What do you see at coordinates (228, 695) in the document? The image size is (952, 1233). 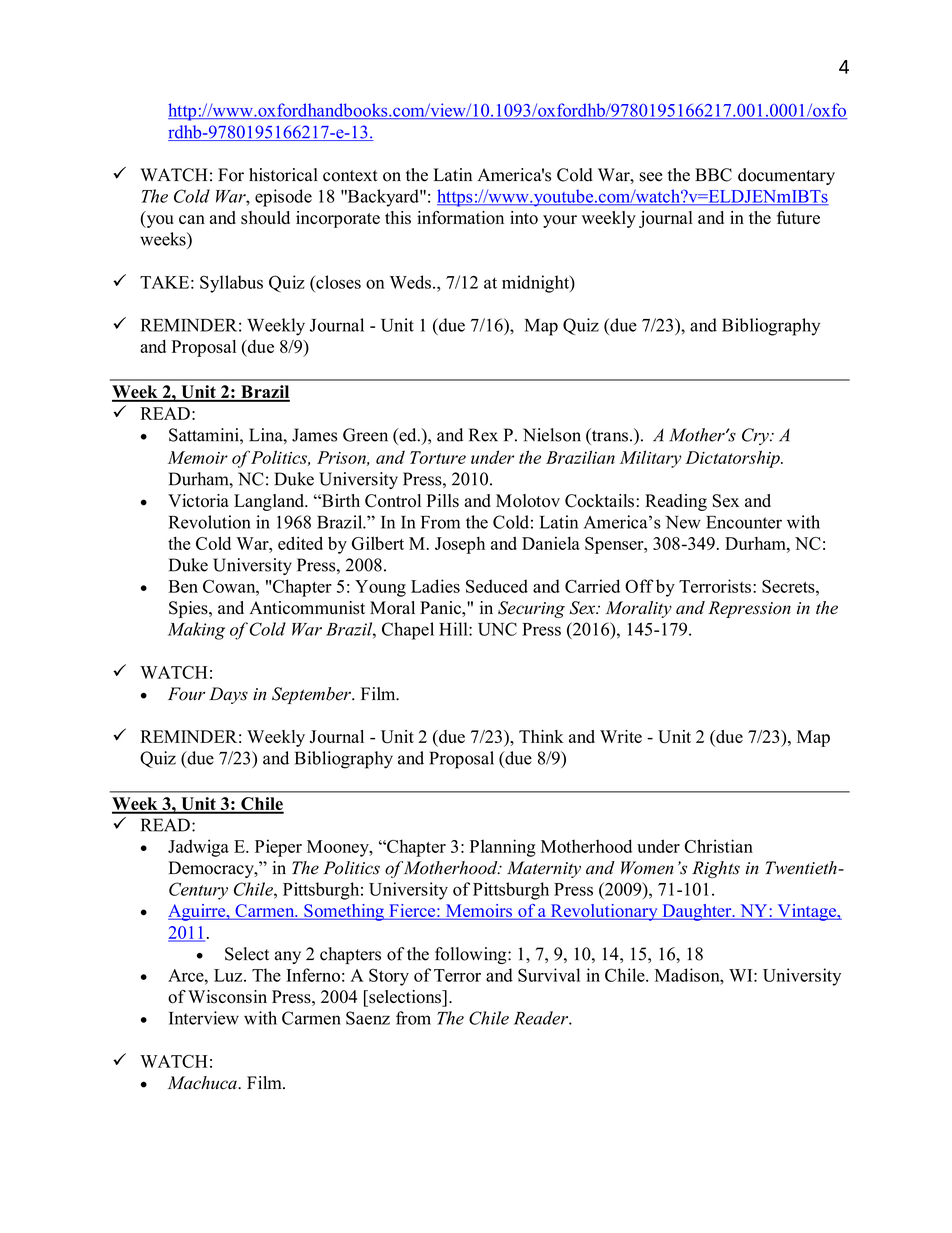 I see `Days` at bounding box center [228, 695].
